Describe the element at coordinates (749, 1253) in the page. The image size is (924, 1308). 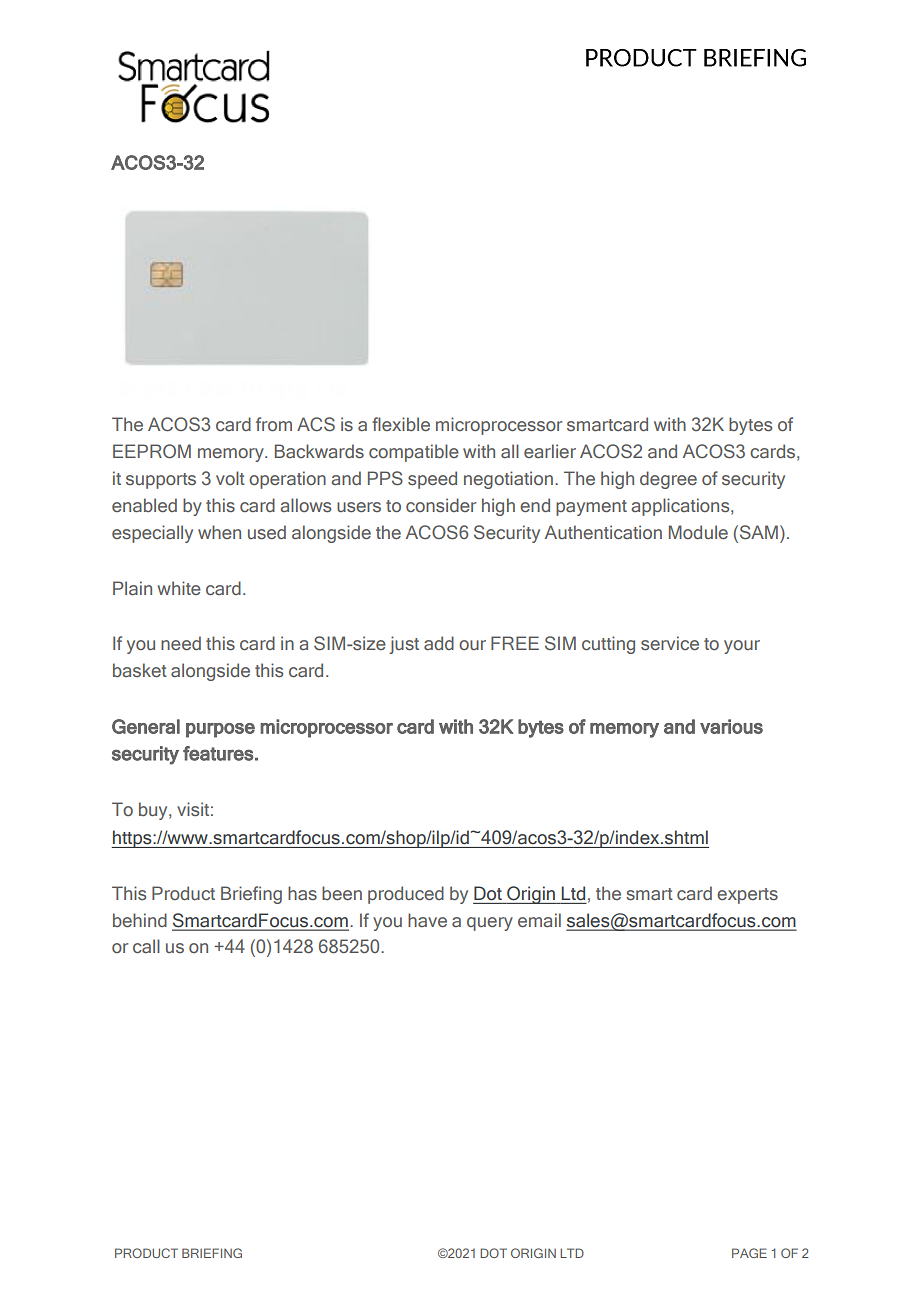
I see `PAGE` at that location.
